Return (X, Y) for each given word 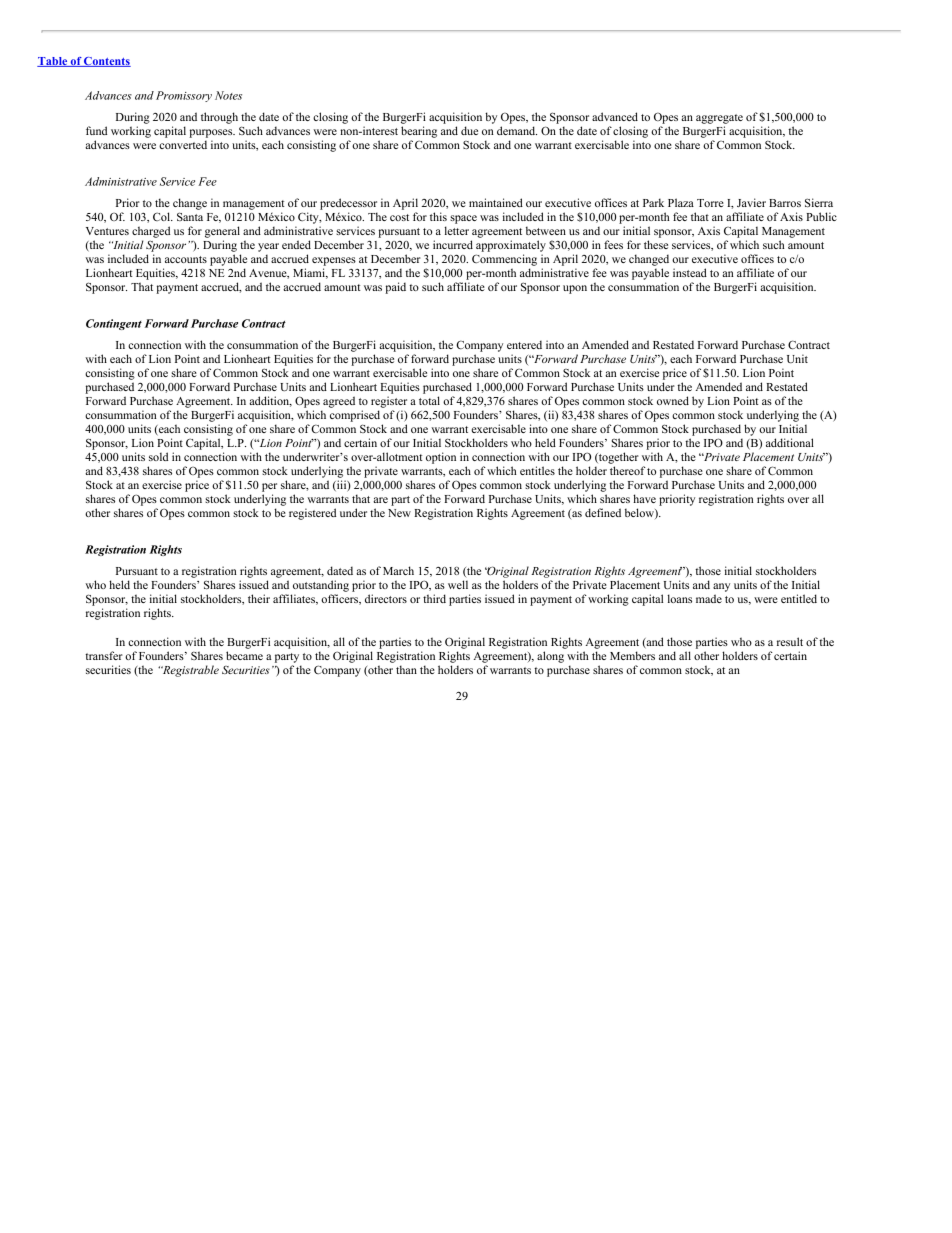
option (441, 458)
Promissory (184, 96)
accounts (186, 259)
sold (158, 456)
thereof (628, 470)
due (469, 130)
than (406, 669)
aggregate (719, 119)
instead (690, 272)
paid (395, 288)
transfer (104, 655)
